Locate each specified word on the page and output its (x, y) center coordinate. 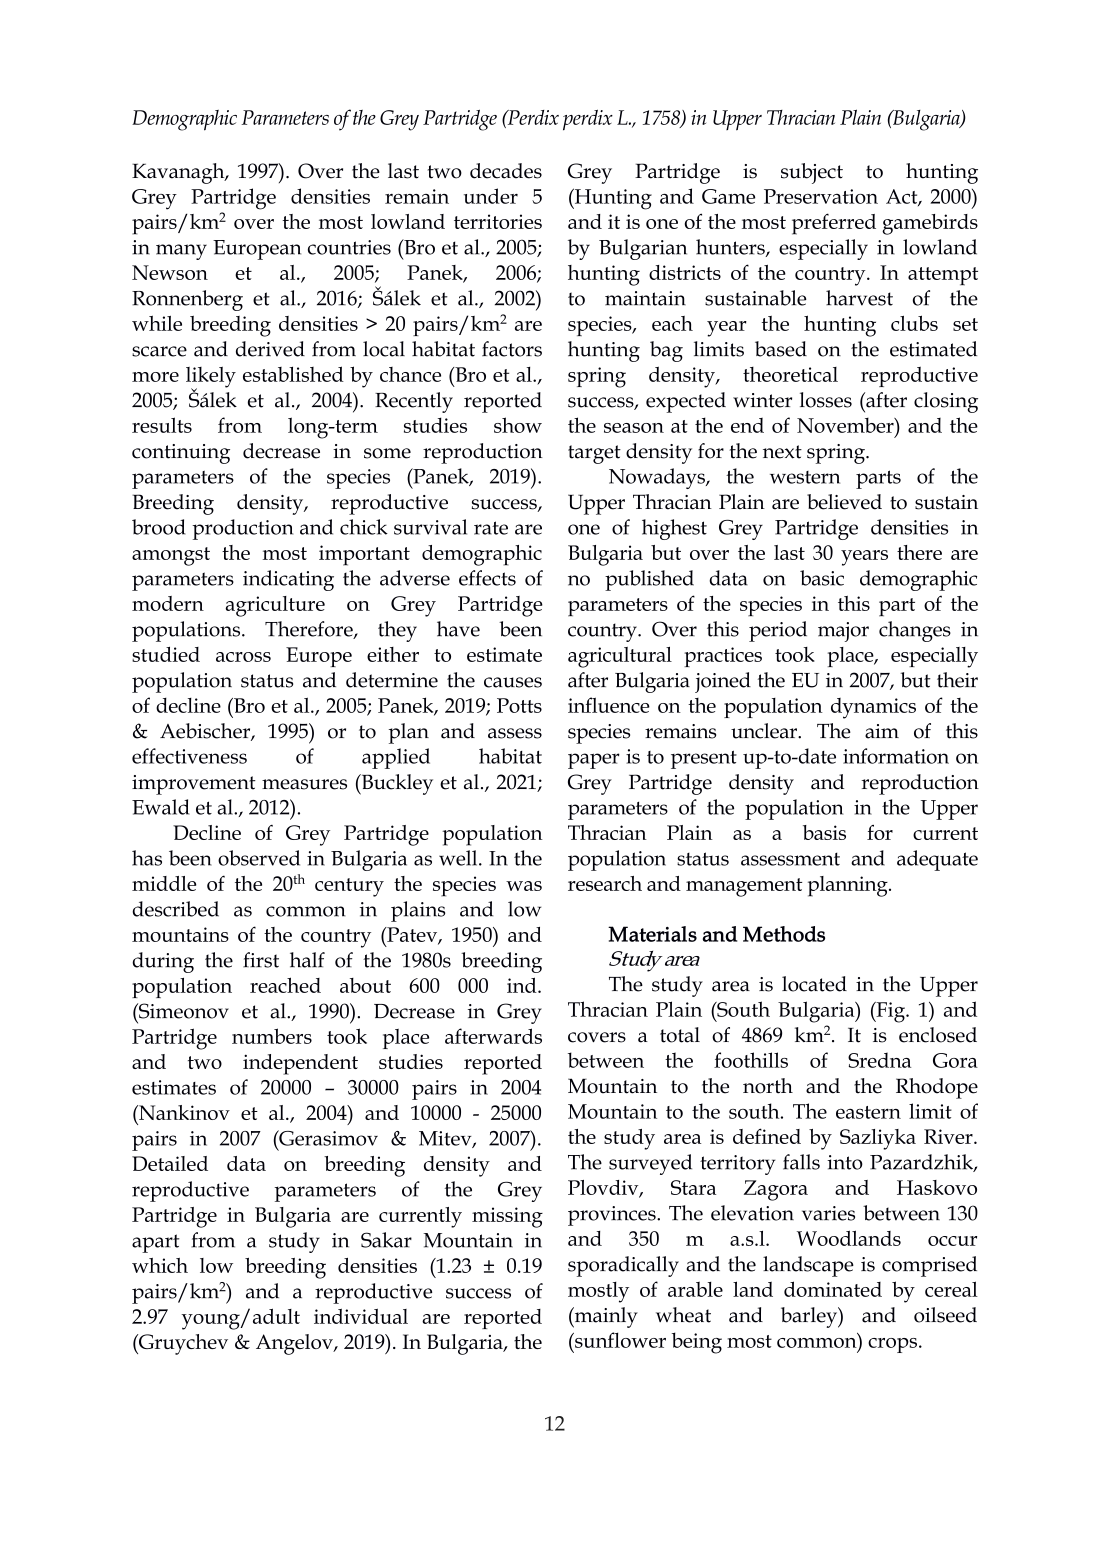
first (261, 960)
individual (361, 1316)
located (814, 984)
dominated (833, 1289)
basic (822, 578)
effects (487, 578)
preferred (834, 224)
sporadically (623, 1266)
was (524, 886)
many (181, 252)
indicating (288, 580)
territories (498, 221)
